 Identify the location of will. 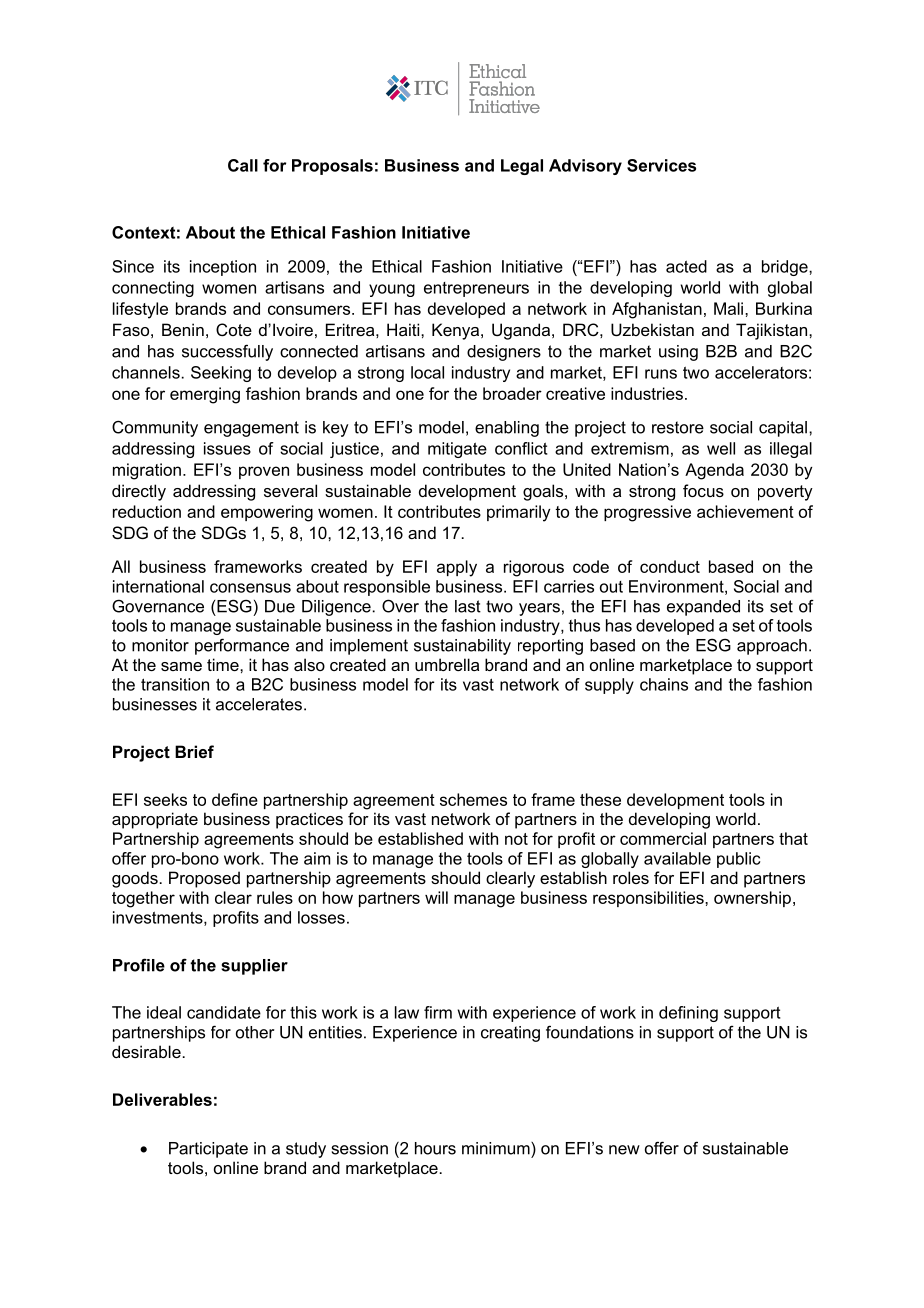
(436, 897).
